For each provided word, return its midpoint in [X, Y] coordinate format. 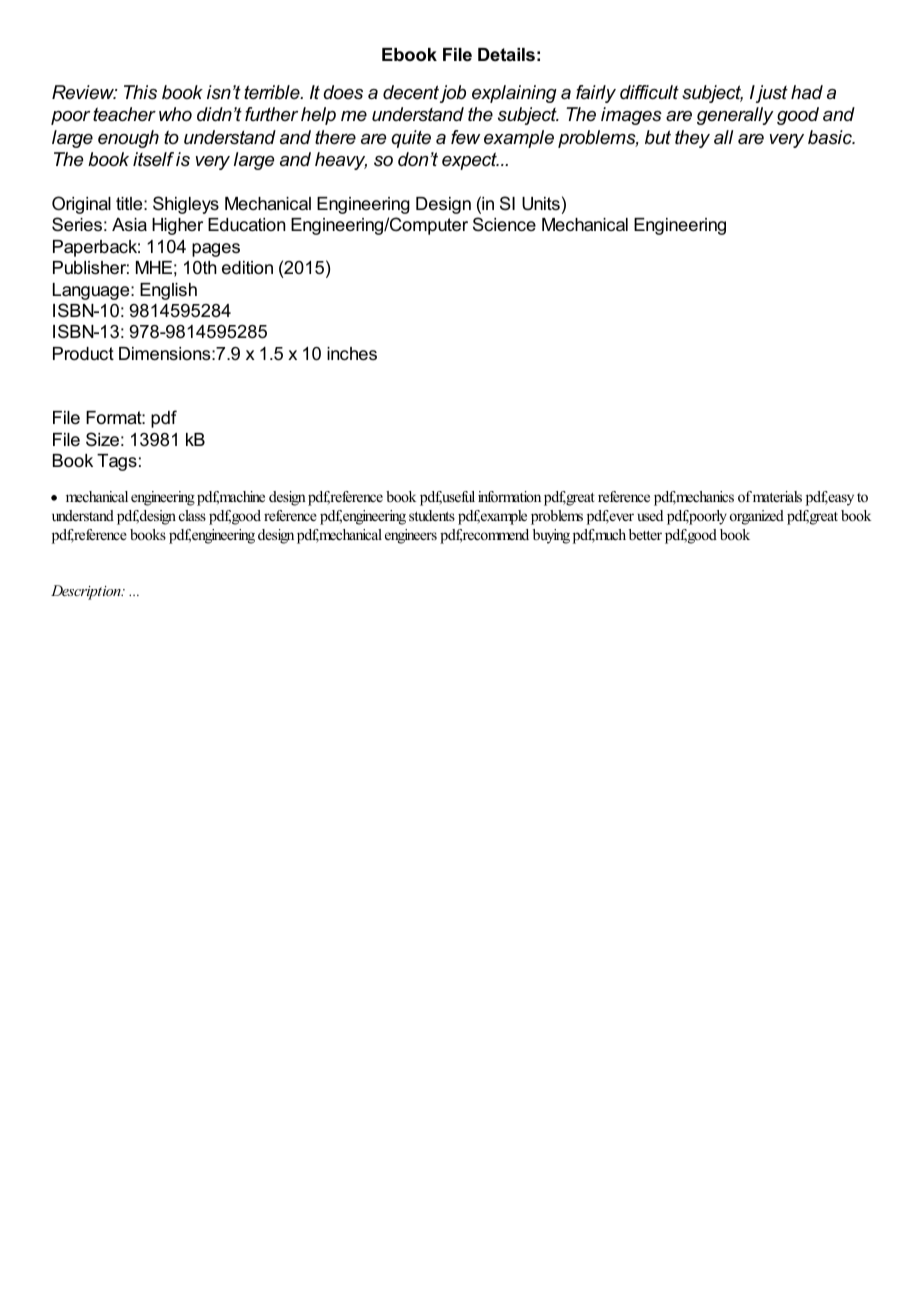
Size [102, 439]
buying [551, 536]
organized [757, 517]
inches [352, 354]
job [453, 94]
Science [504, 224]
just [772, 94]
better [645, 534]
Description [87, 592]
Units [541, 203]
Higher [177, 226]
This [140, 92]
